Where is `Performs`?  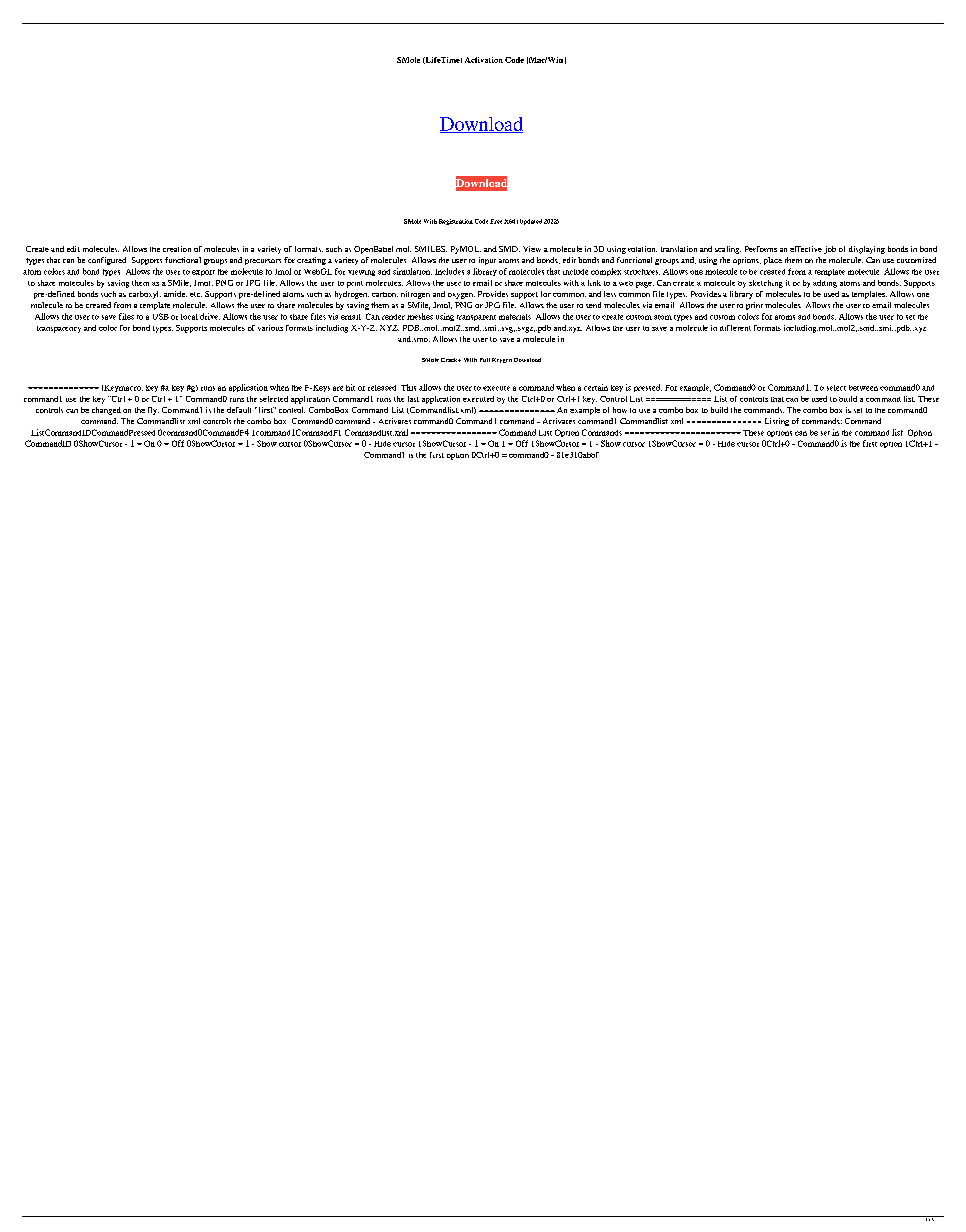 Performs is located at coordinates (761, 249).
